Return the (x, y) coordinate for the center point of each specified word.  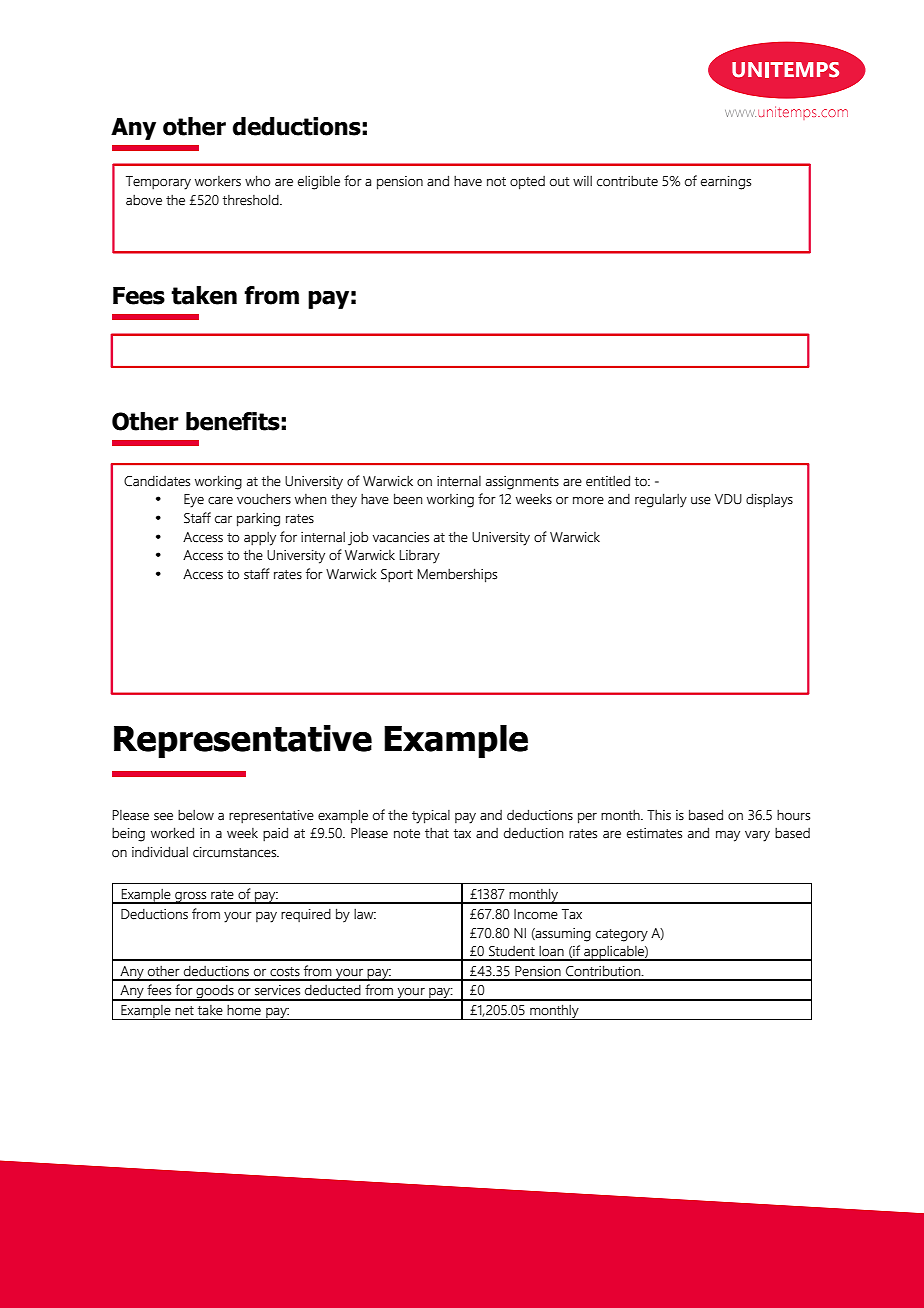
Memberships (457, 575)
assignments (522, 483)
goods (215, 993)
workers (218, 181)
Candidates (157, 481)
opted (527, 183)
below (196, 815)
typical (431, 817)
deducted (333, 990)
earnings (726, 183)
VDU (728, 499)
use (701, 501)
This (659, 815)
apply (260, 539)
